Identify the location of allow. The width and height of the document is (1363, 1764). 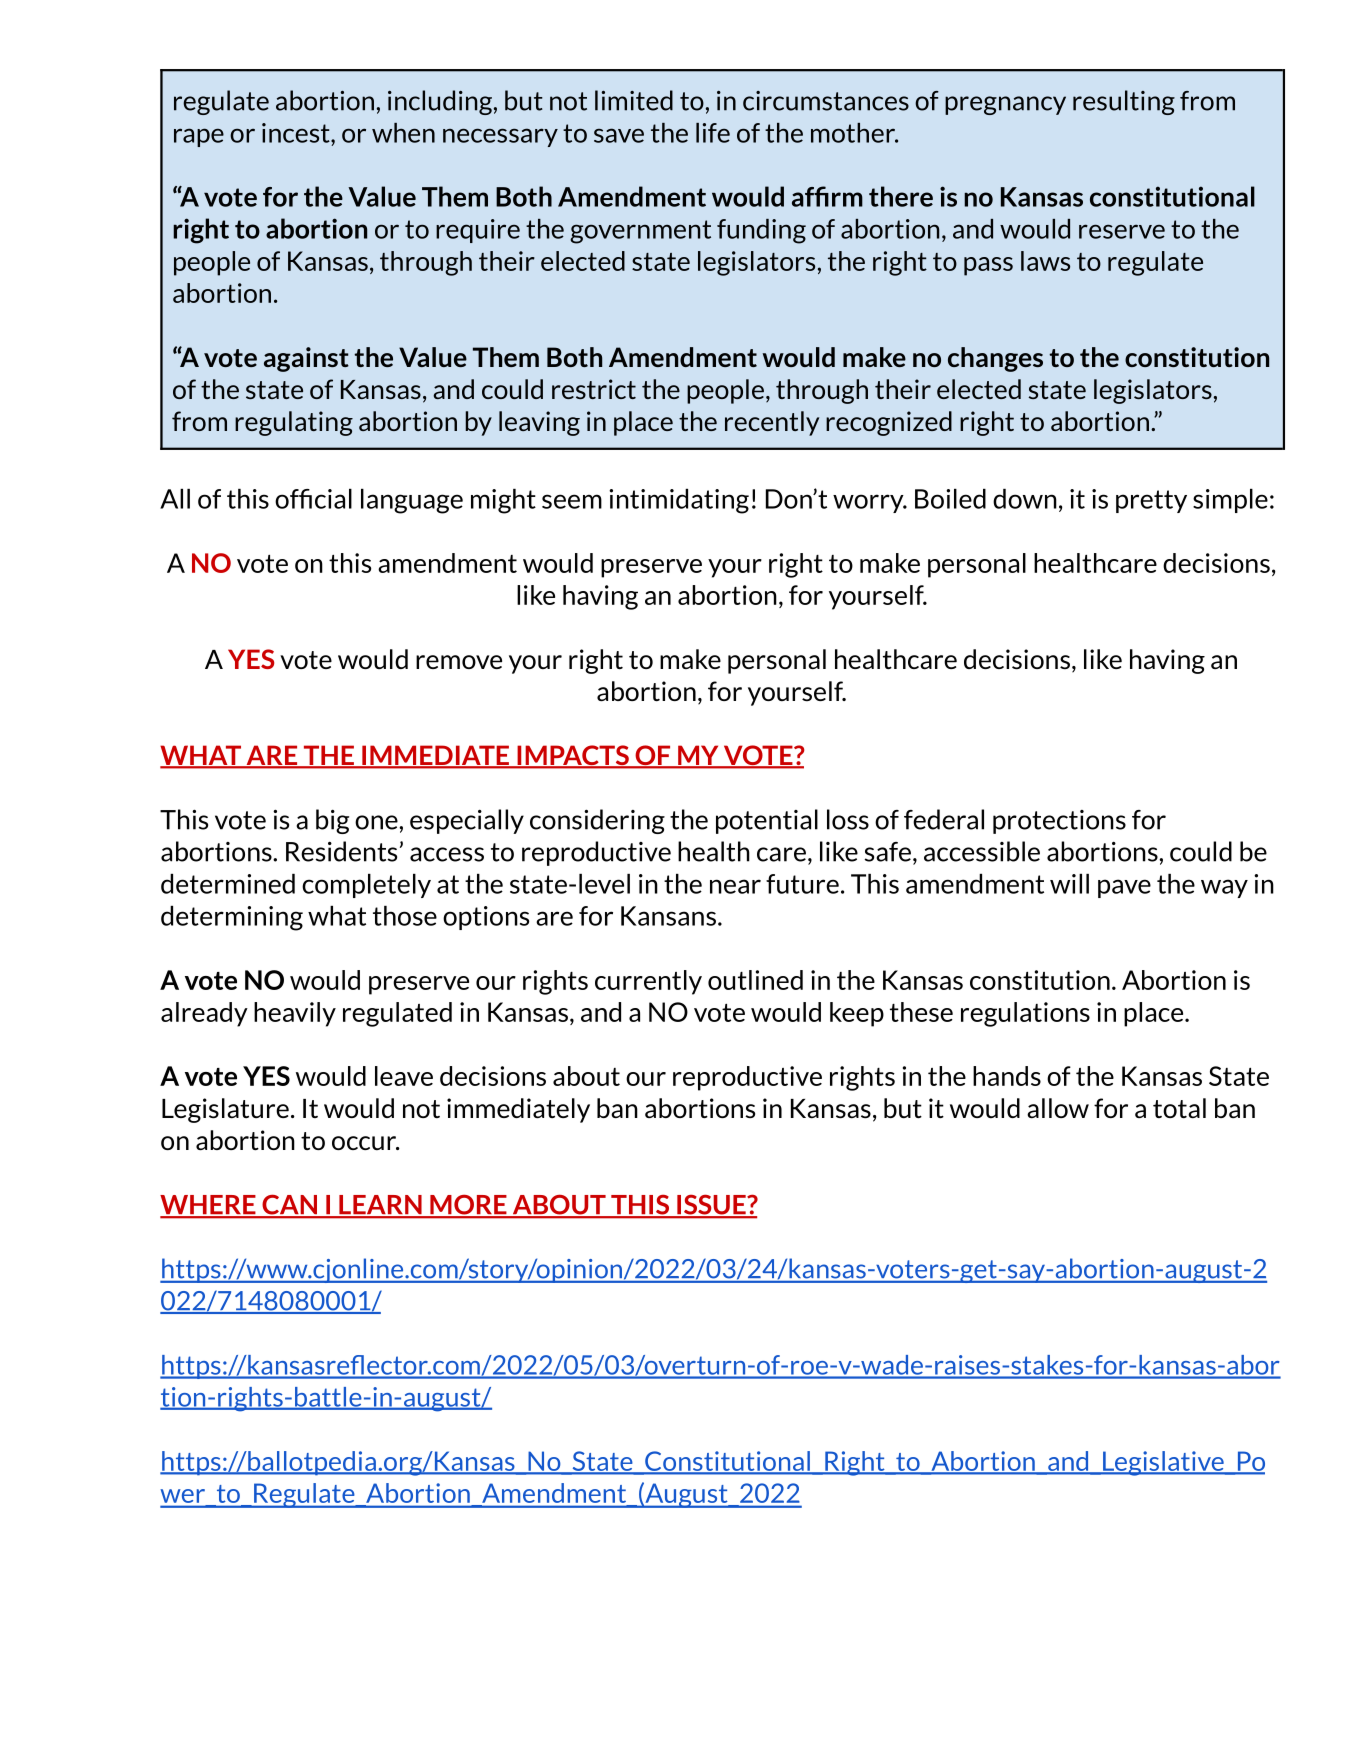
(1058, 1108).
